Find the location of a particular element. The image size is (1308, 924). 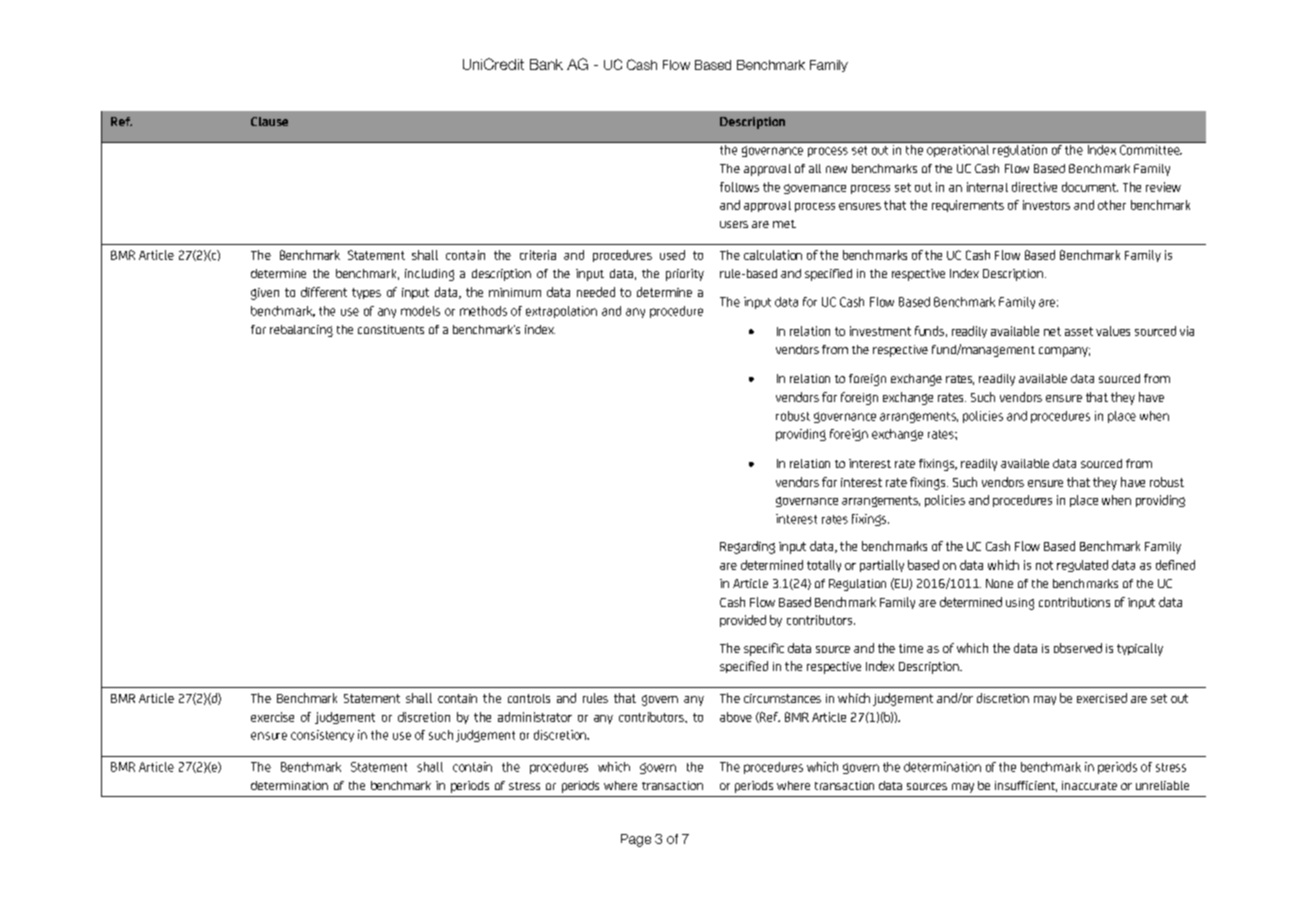

unreliable is located at coordinates (1162, 785).
